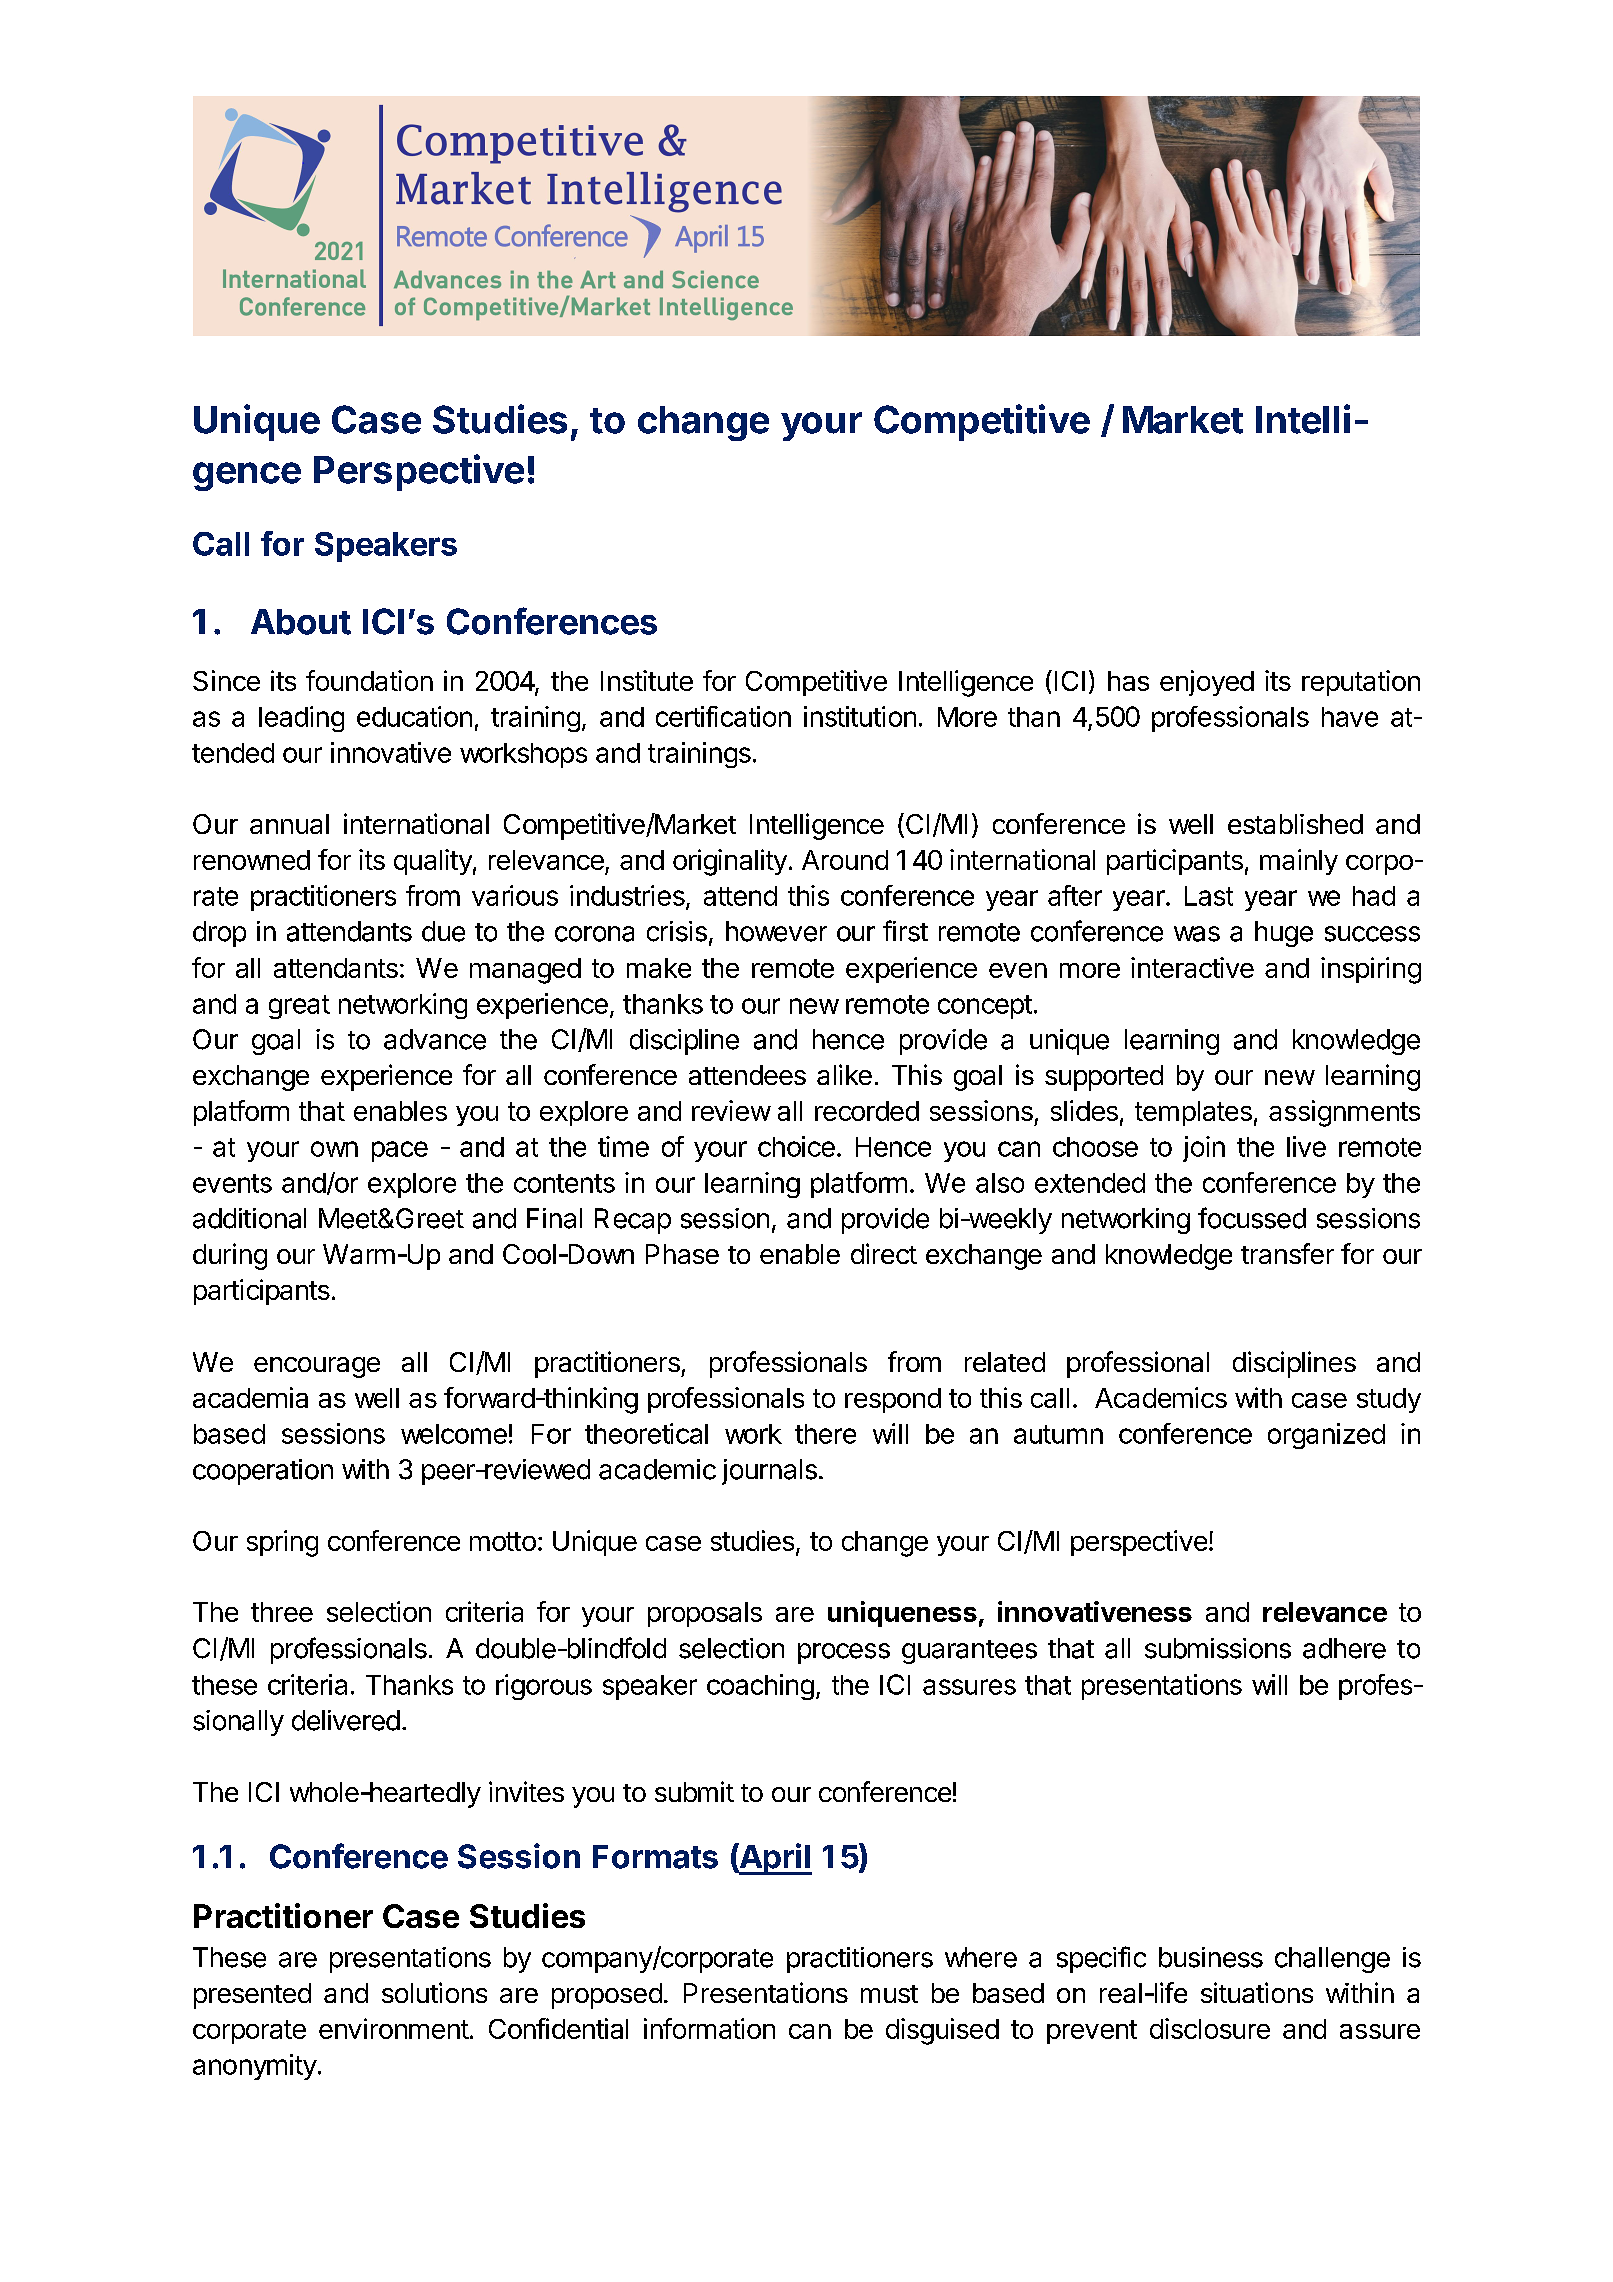 The height and width of the screenshot is (2282, 1613). What do you see at coordinates (709, 2028) in the screenshot?
I see `information` at bounding box center [709, 2028].
